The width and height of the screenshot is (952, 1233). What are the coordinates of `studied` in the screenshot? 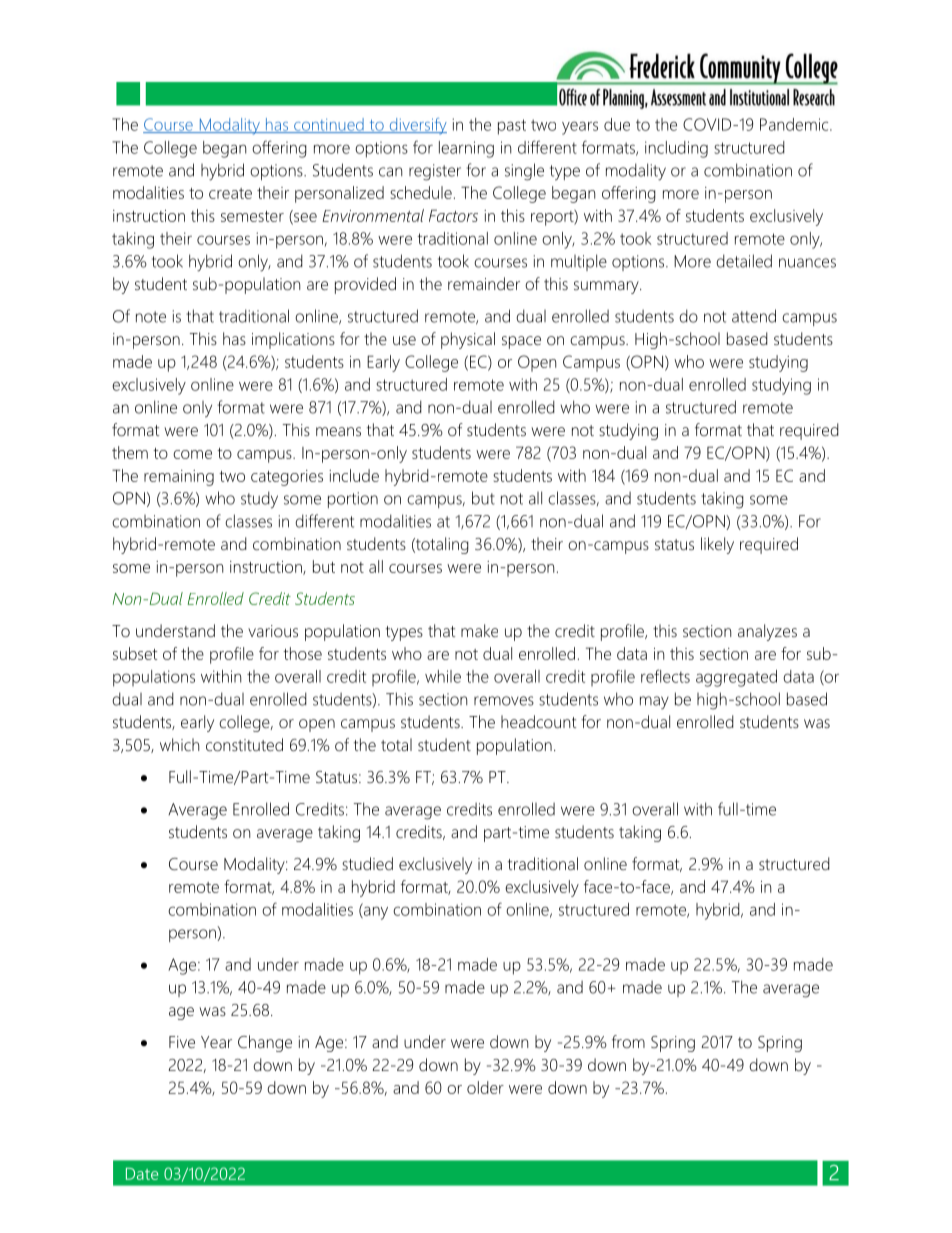 It's located at (367, 863).
